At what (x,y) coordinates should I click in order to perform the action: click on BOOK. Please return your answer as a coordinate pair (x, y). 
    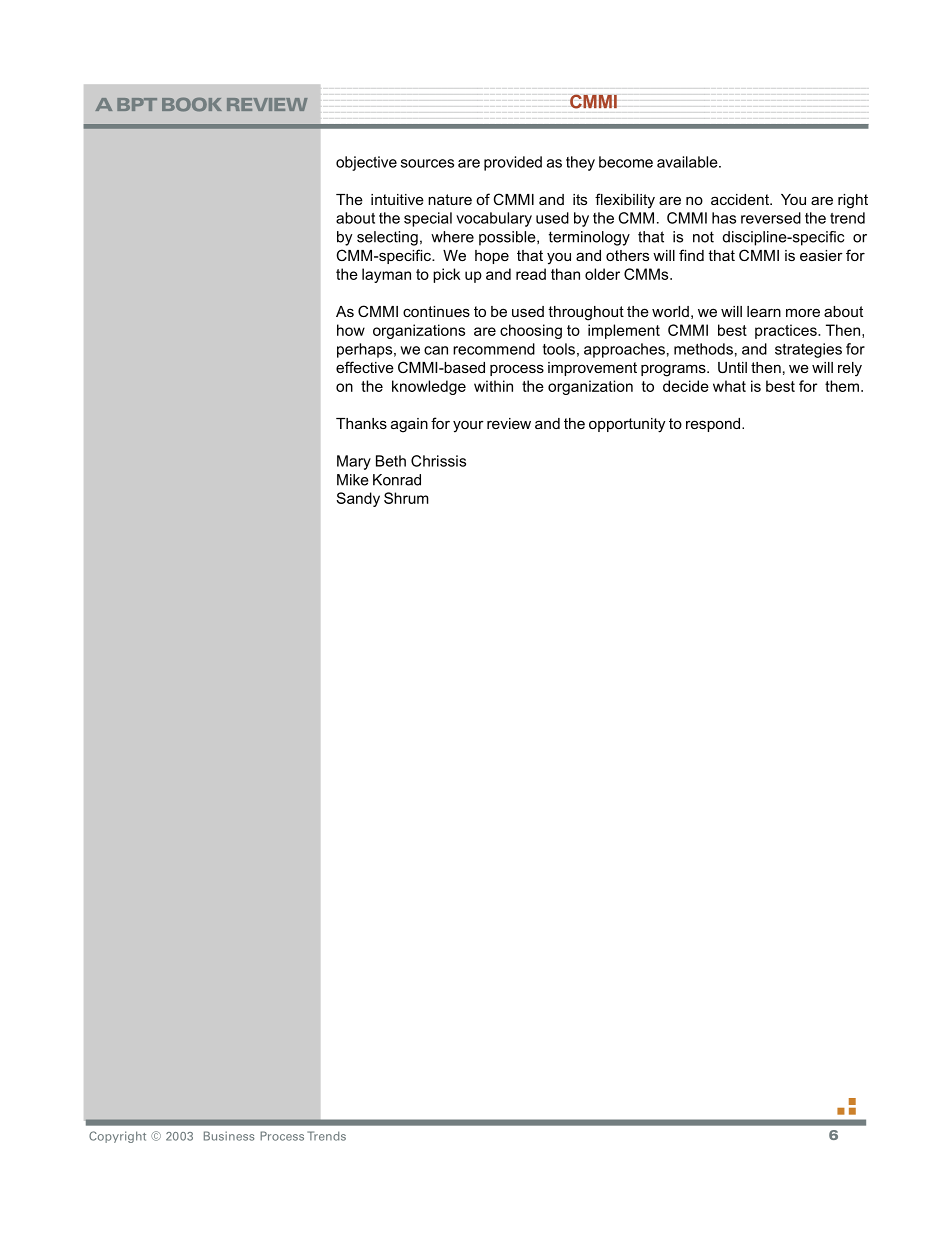
    Looking at the image, I should click on (192, 105).
